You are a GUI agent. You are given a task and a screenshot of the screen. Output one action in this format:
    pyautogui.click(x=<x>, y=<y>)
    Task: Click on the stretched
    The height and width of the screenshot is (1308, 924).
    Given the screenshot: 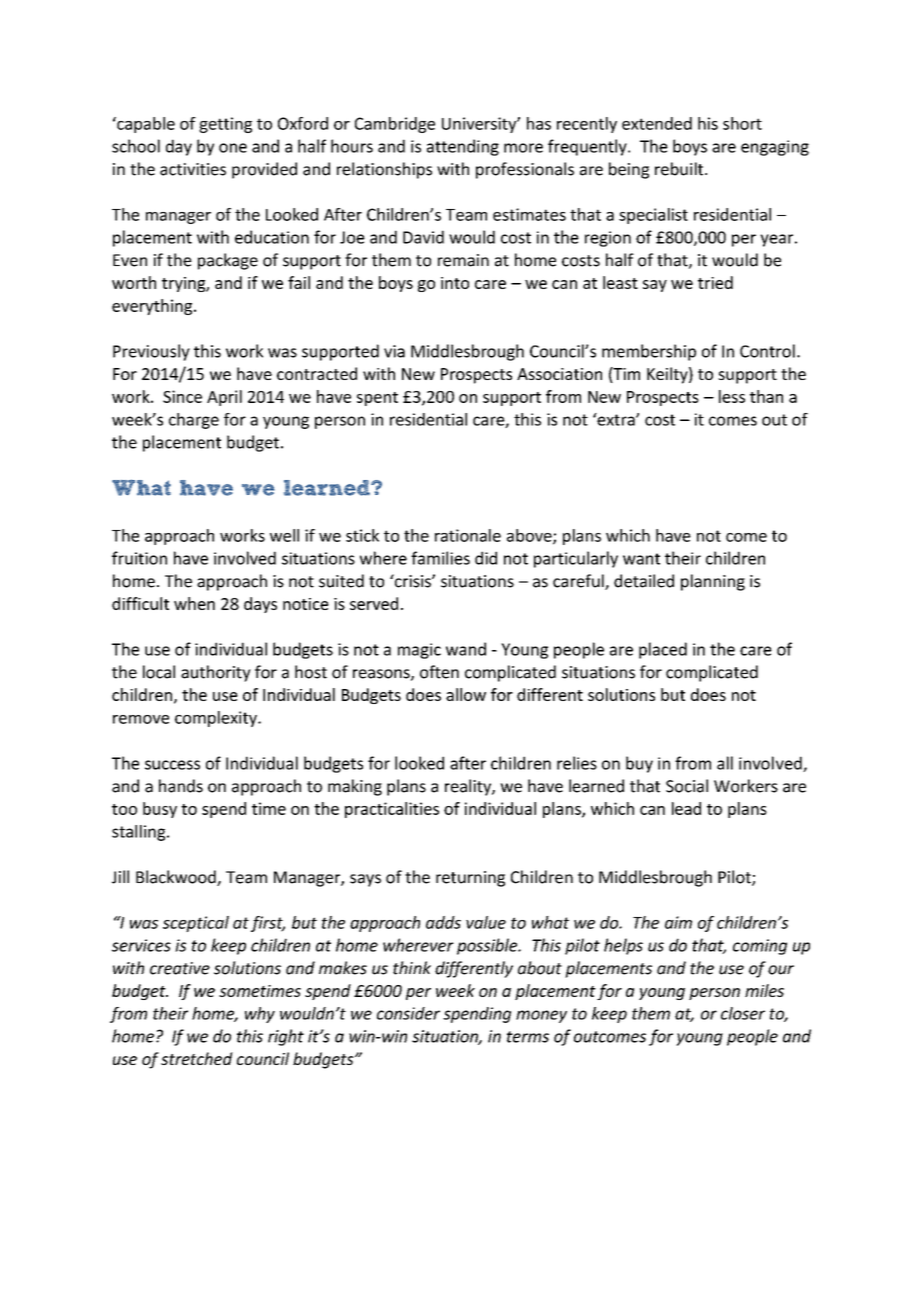 What is the action you would take?
    pyautogui.click(x=197, y=1058)
